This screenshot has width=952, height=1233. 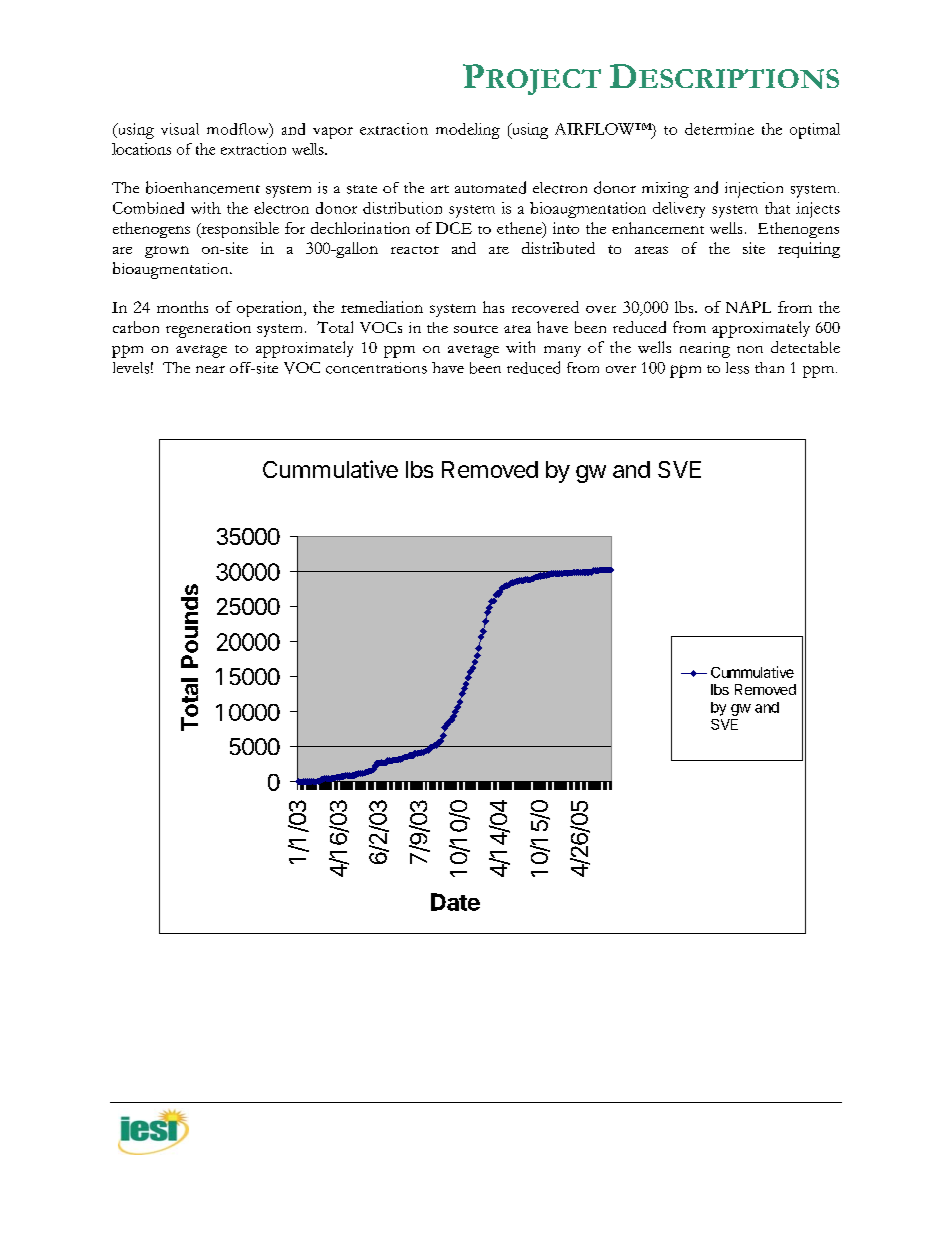 What do you see at coordinates (719, 129) in the screenshot?
I see `determine` at bounding box center [719, 129].
